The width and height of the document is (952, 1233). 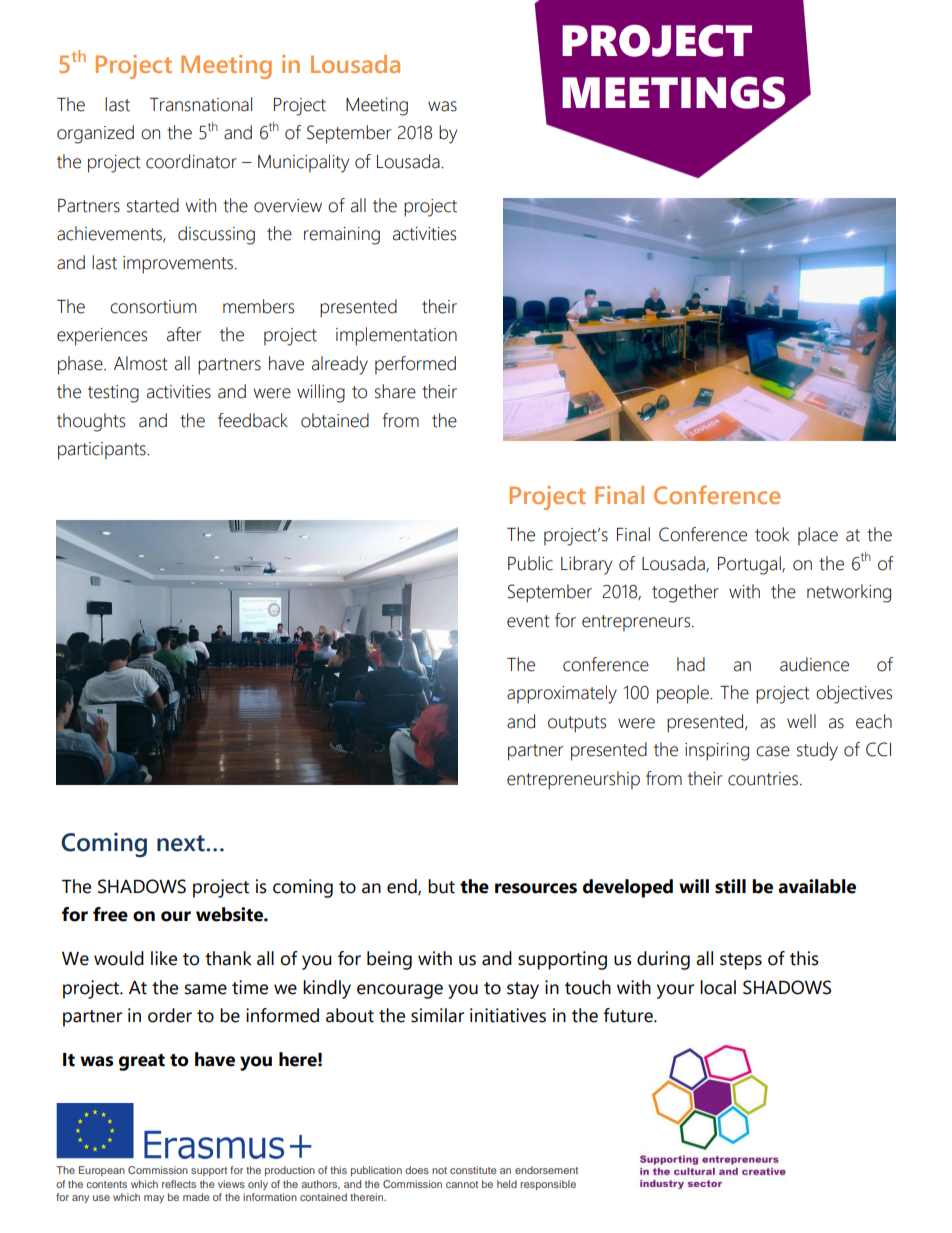 What do you see at coordinates (814, 664) in the document?
I see `audience` at bounding box center [814, 664].
